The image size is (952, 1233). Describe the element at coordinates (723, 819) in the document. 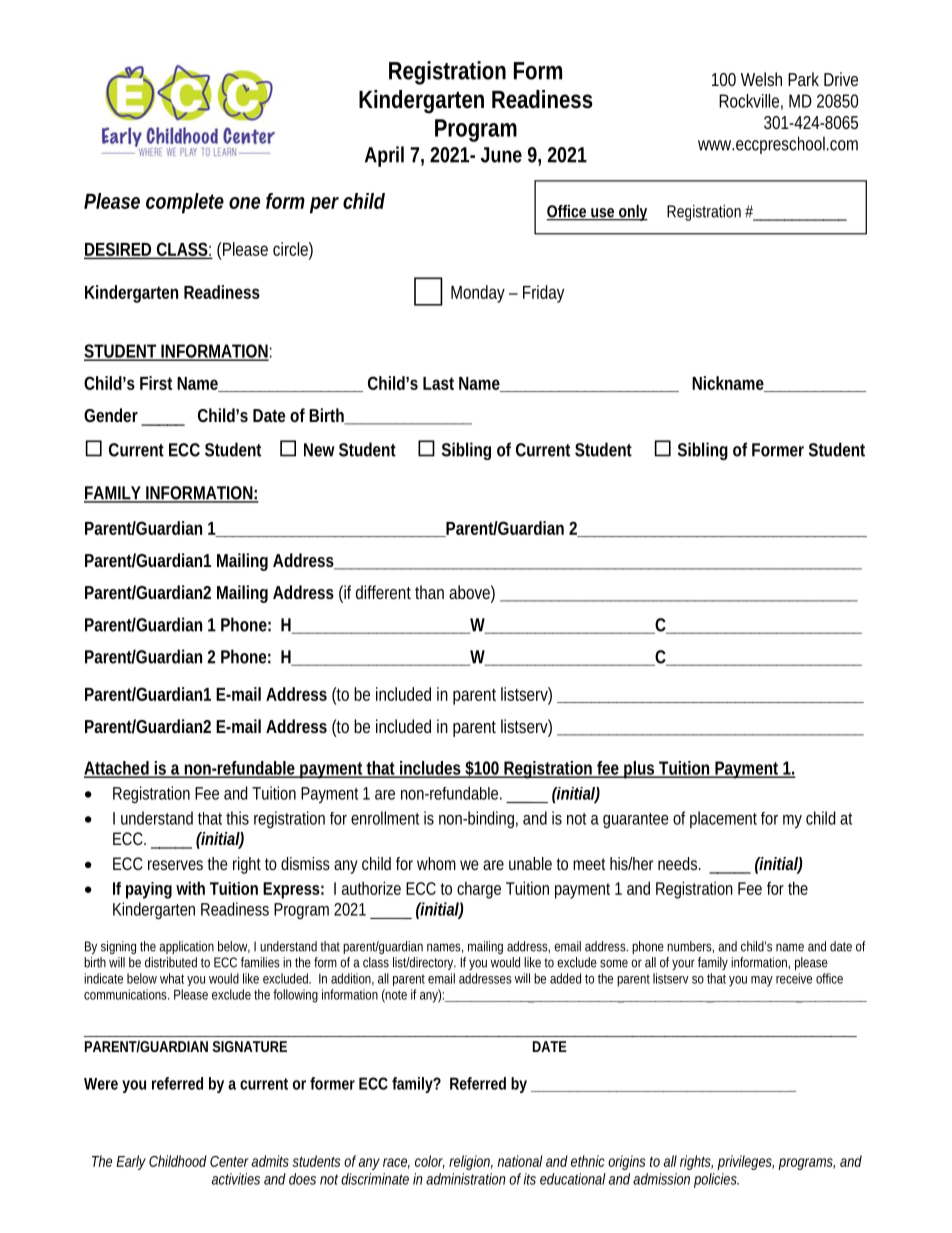

I see `placement` at that location.
